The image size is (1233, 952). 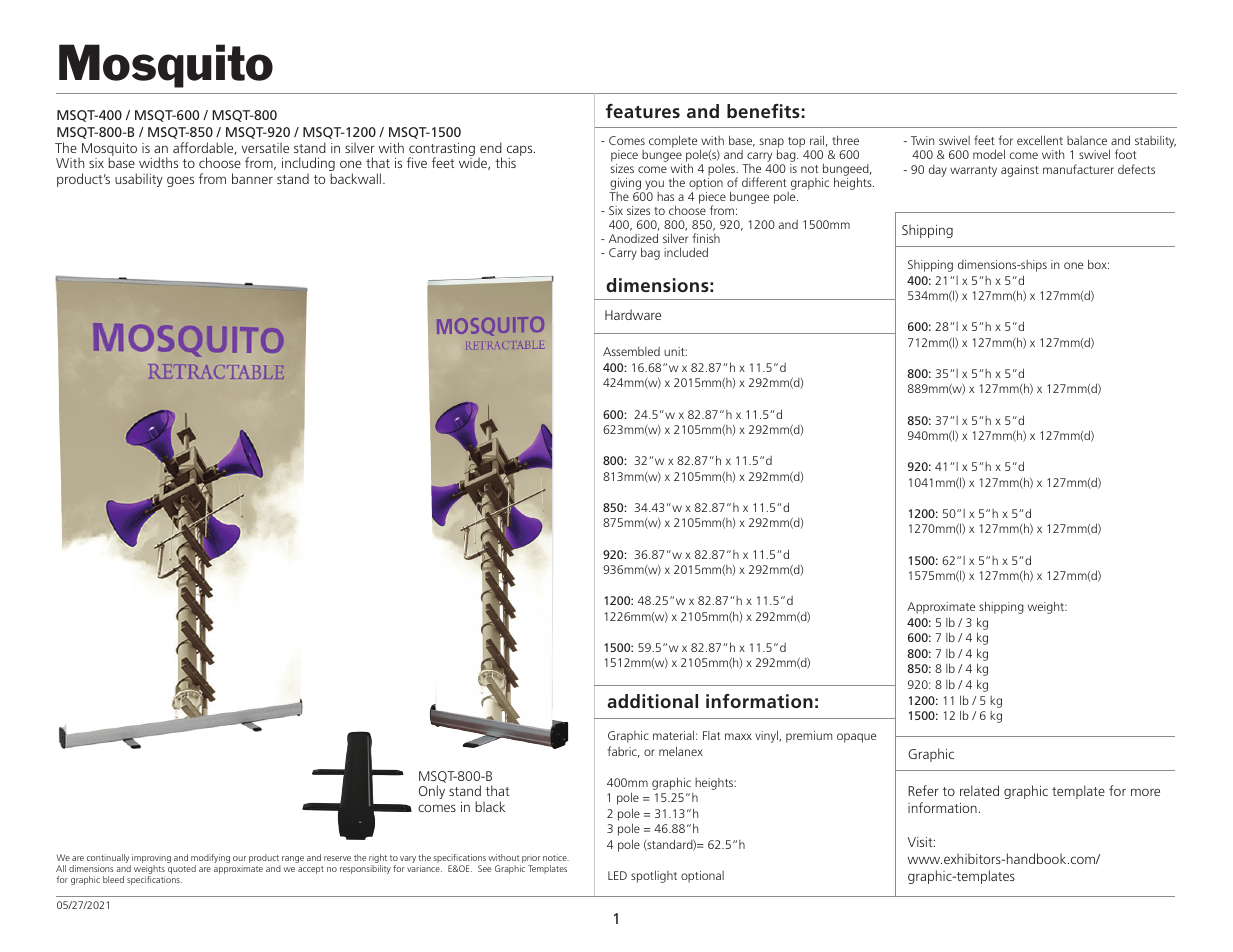 I want to click on our, so click(x=239, y=858).
